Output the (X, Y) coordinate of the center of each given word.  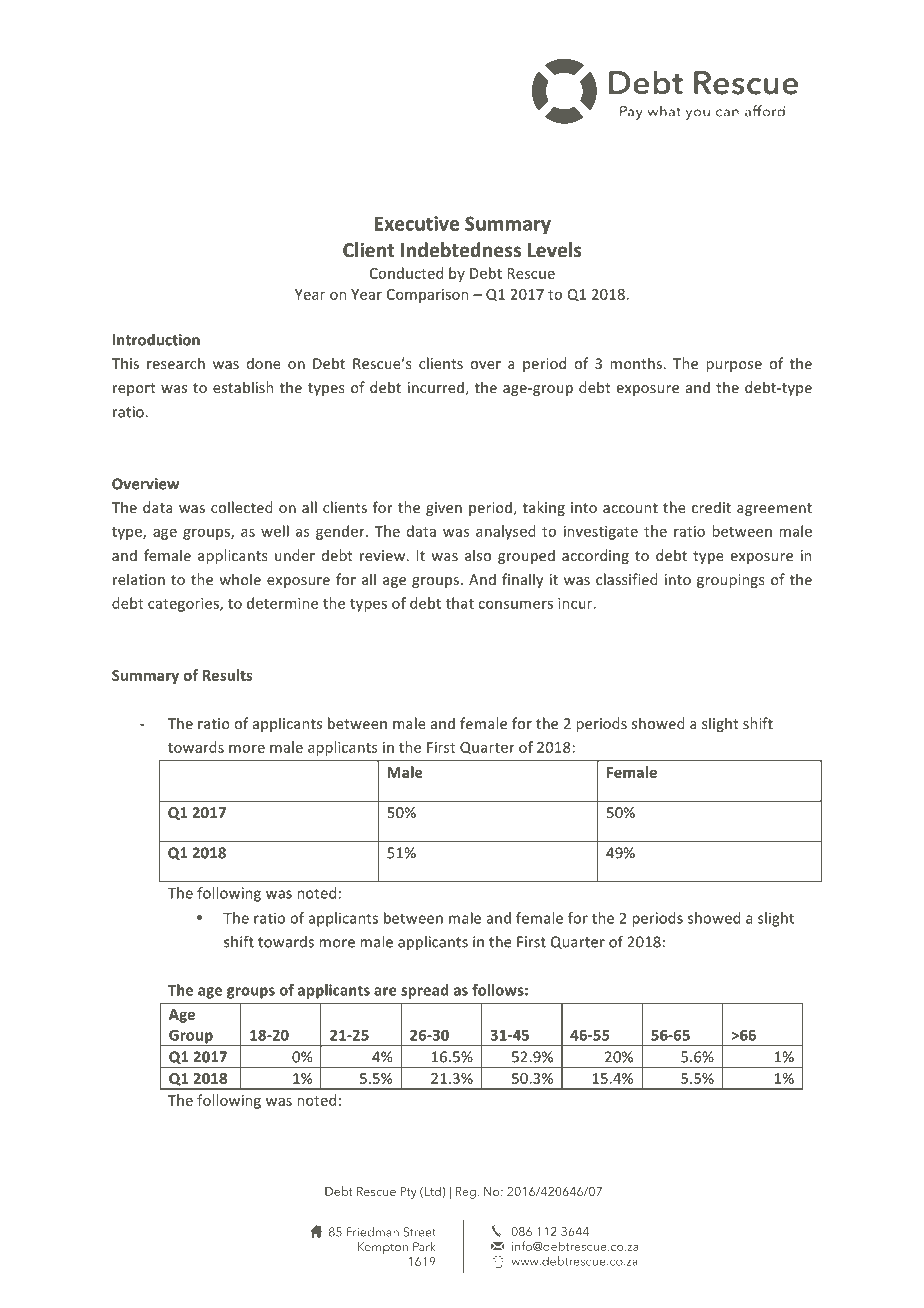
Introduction (156, 340)
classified (627, 579)
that (459, 603)
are (385, 991)
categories (184, 605)
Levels (554, 250)
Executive (417, 223)
